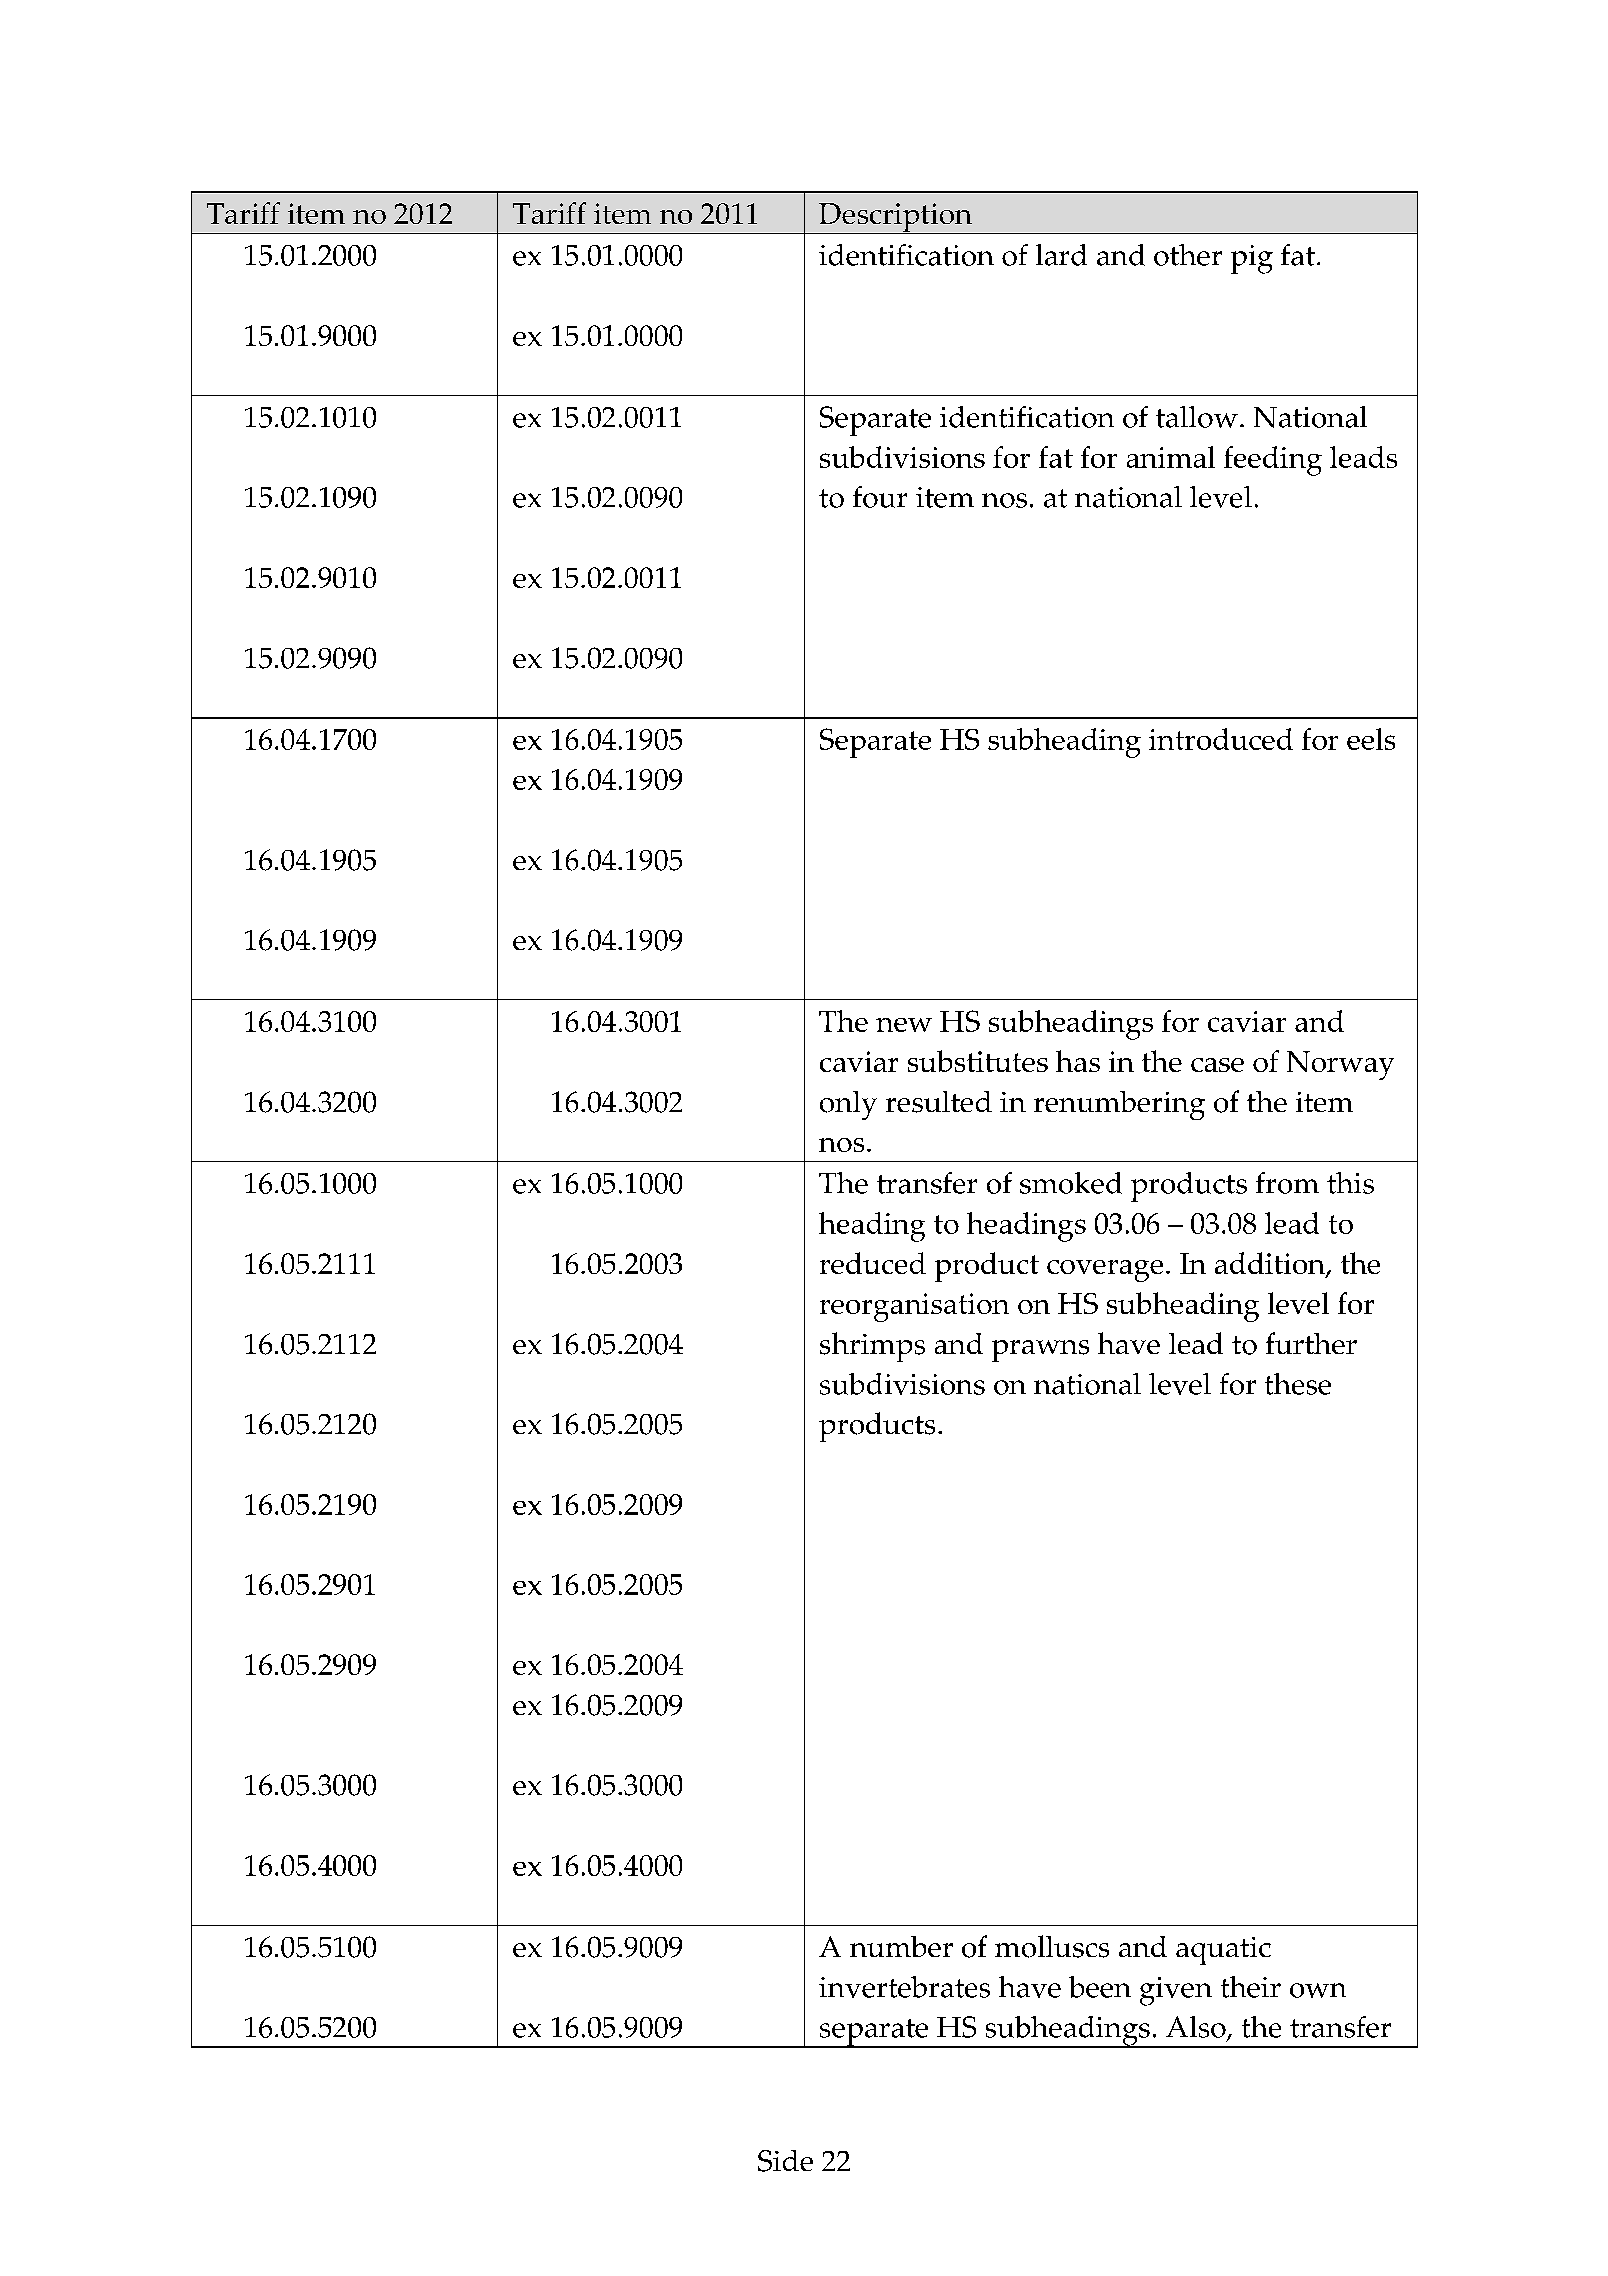 The width and height of the document is (1608, 2276). I want to click on from, so click(1287, 1183).
